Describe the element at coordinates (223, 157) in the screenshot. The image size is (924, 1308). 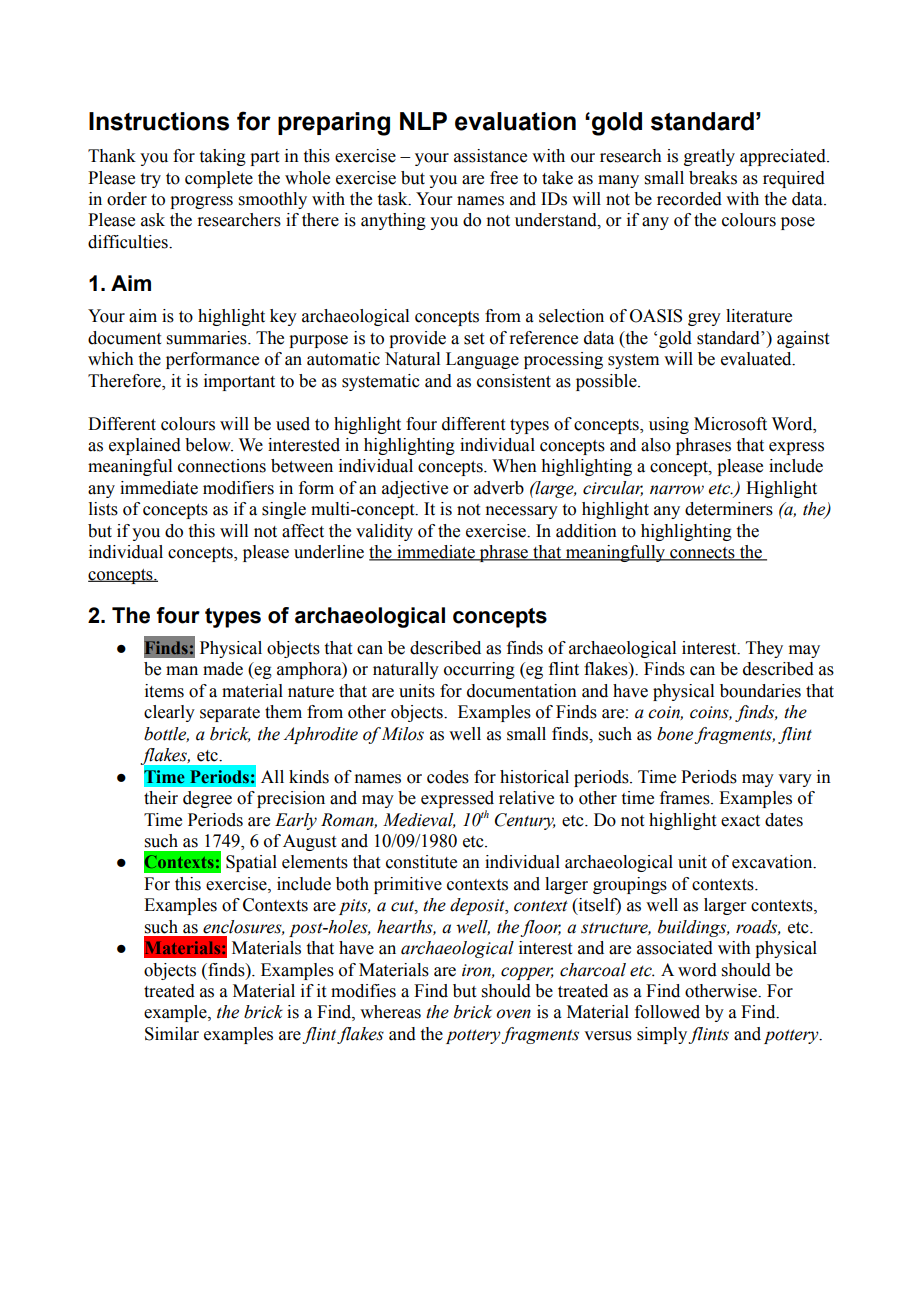
I see `taking` at that location.
